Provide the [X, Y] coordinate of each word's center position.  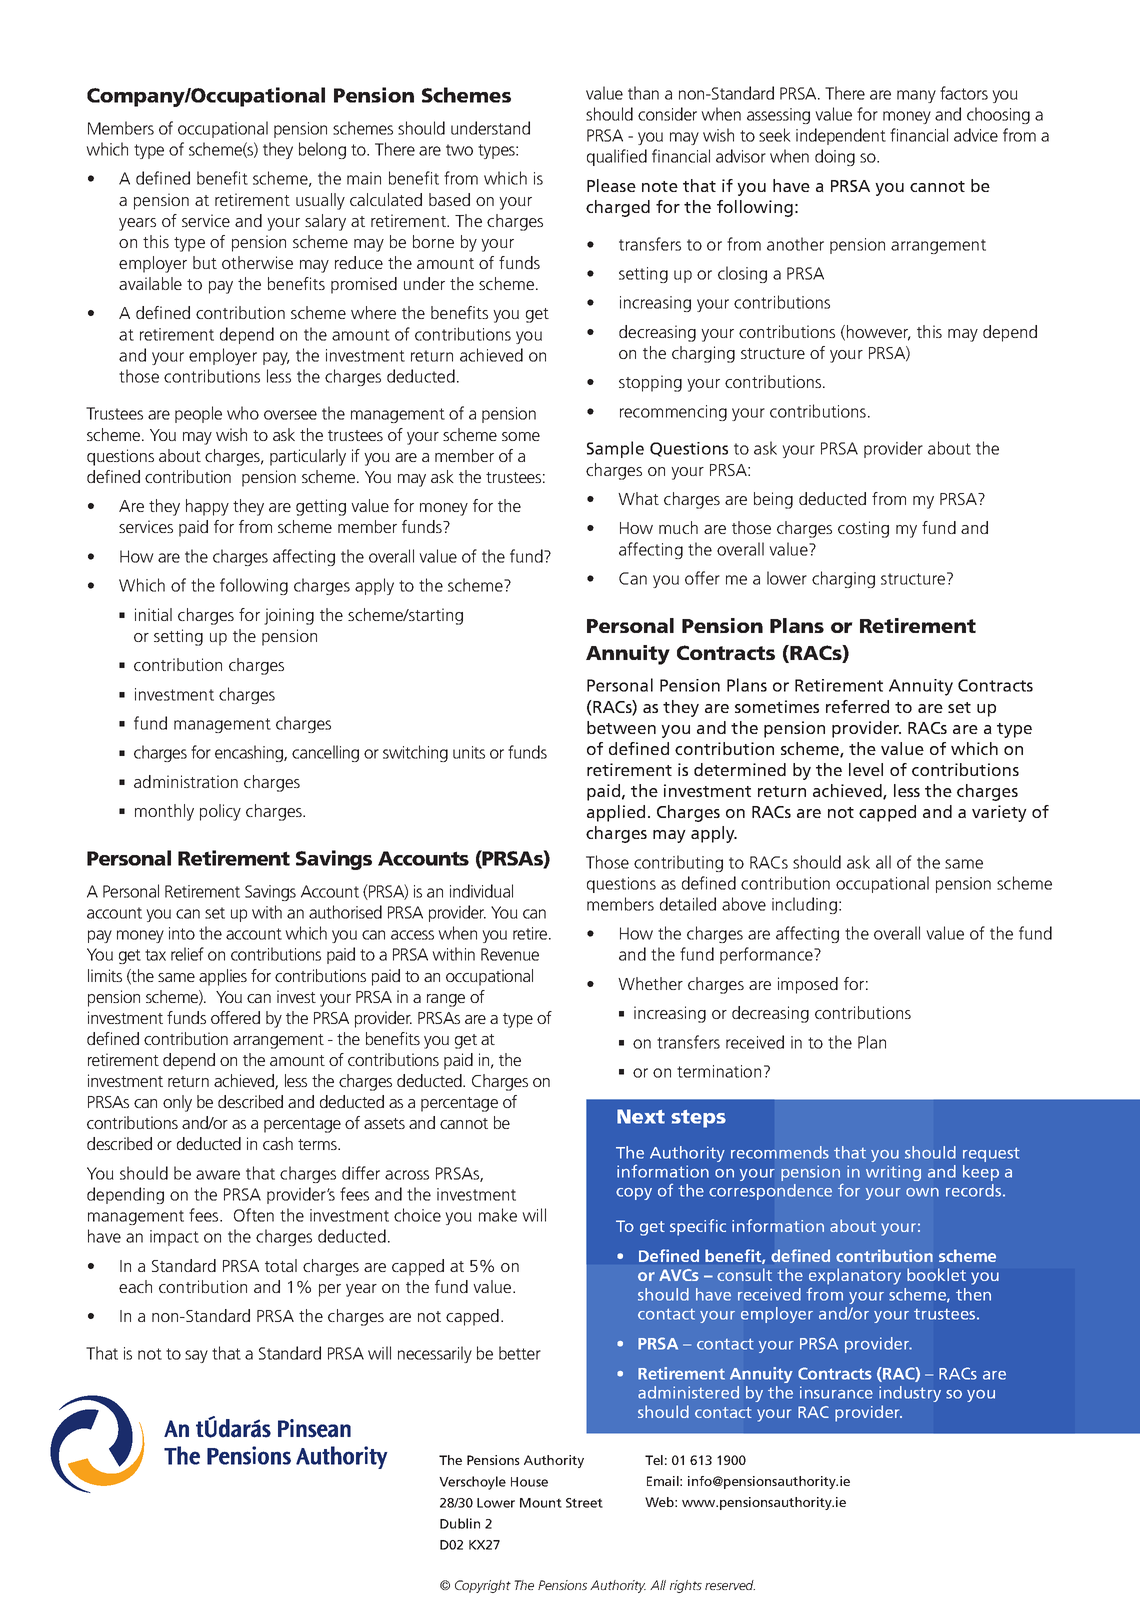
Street [584, 1503]
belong [322, 150]
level [866, 769]
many [916, 96]
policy [220, 812]
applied [616, 813]
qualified [617, 157]
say [196, 1356]
